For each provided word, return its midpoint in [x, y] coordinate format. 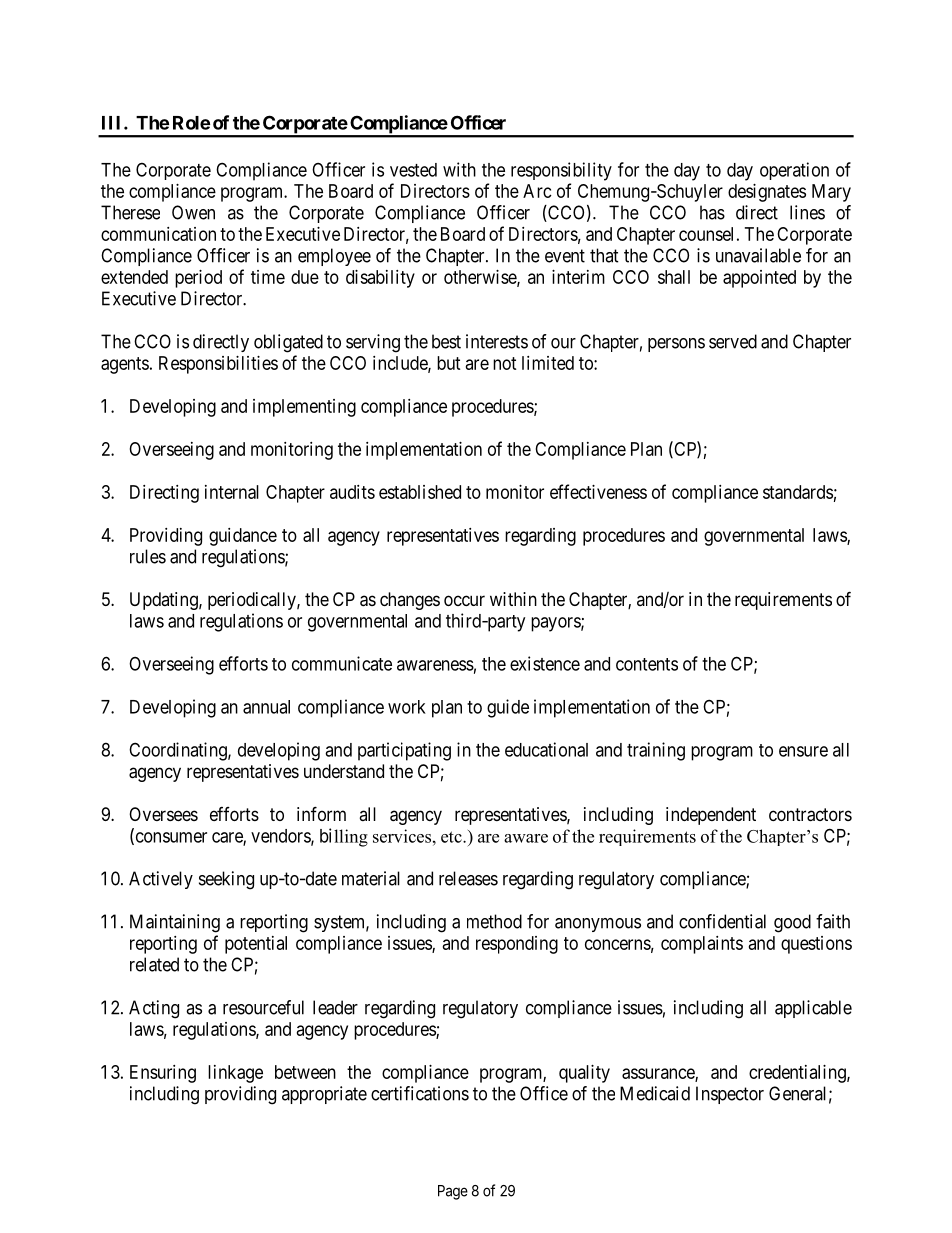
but [449, 363]
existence [545, 663]
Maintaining [175, 923]
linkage [235, 1074]
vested [413, 170]
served [733, 341]
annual [266, 707]
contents [647, 664]
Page [453, 1192]
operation [794, 171]
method [494, 921]
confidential [722, 921]
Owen [193, 212]
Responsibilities [218, 365]
